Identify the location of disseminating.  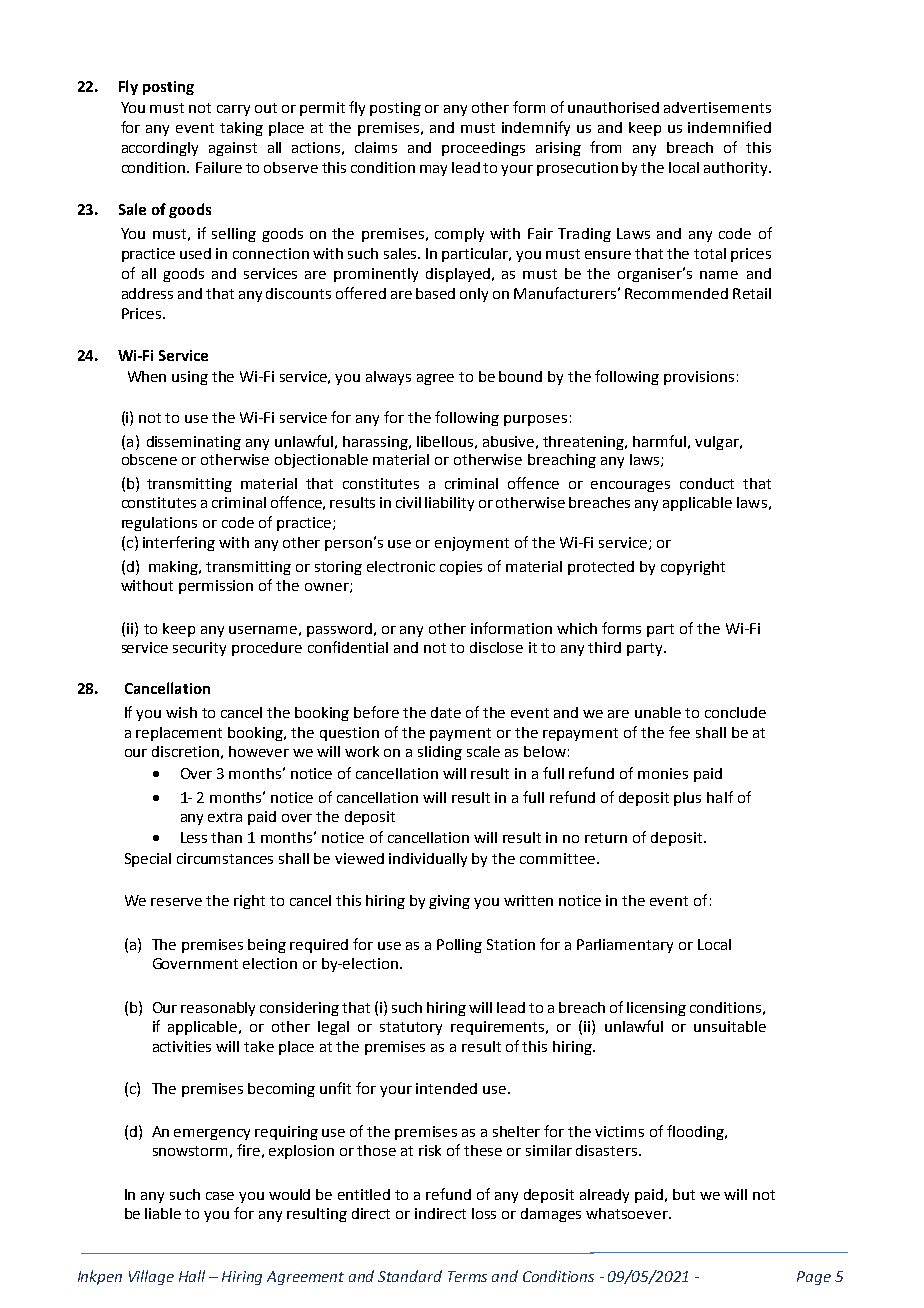
(194, 443).
